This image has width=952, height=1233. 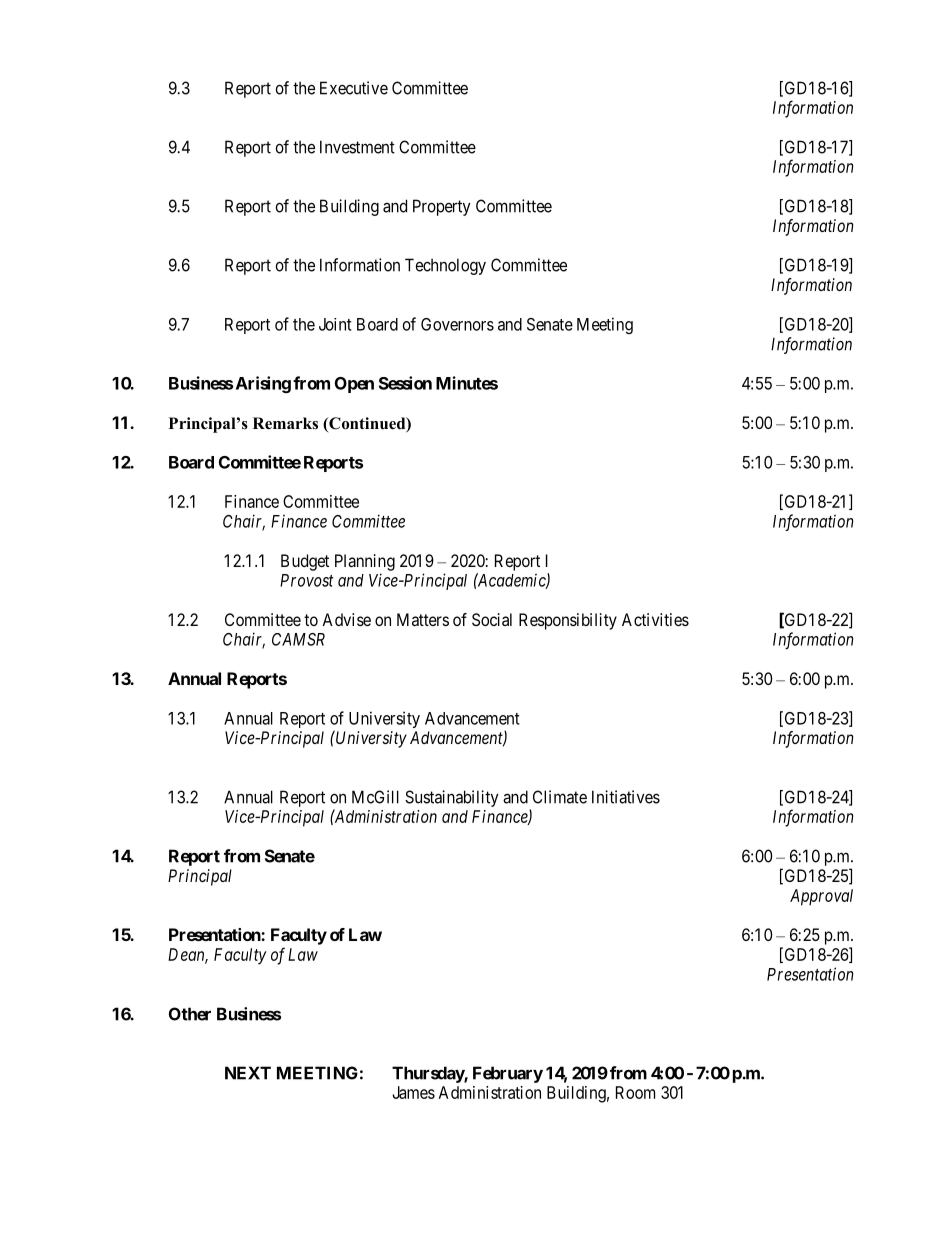 I want to click on Property, so click(x=442, y=207).
